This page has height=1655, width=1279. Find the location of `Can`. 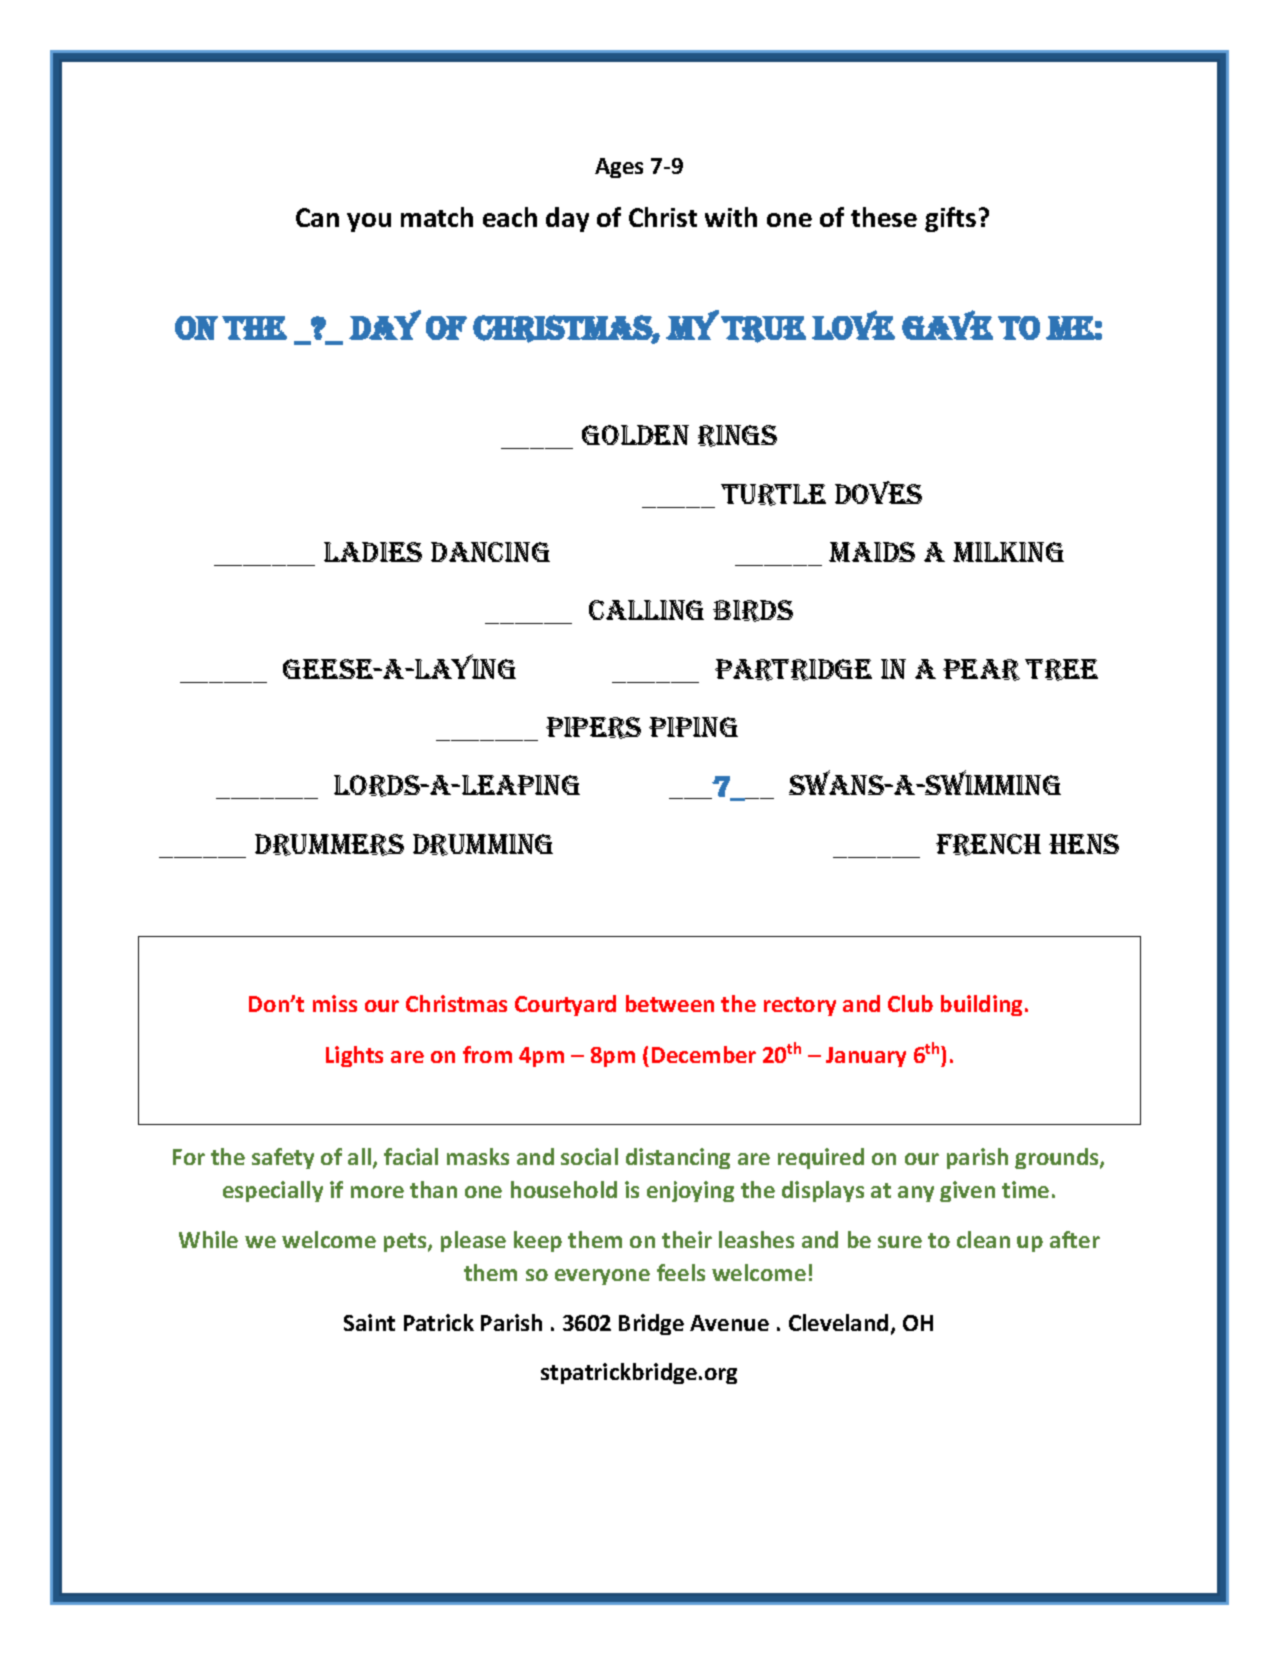

Can is located at coordinates (317, 217).
